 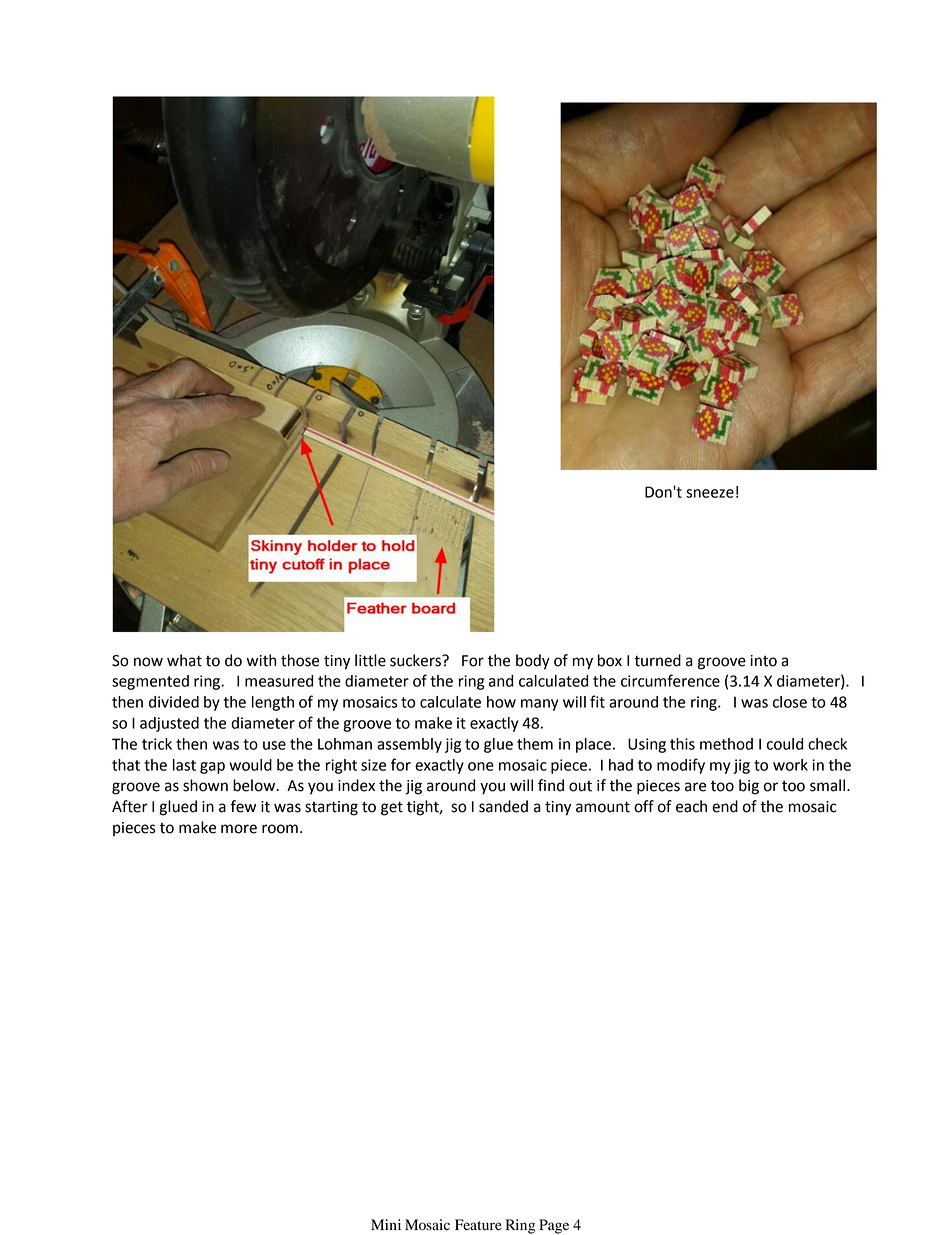 What do you see at coordinates (725, 806) in the screenshot?
I see `end` at bounding box center [725, 806].
